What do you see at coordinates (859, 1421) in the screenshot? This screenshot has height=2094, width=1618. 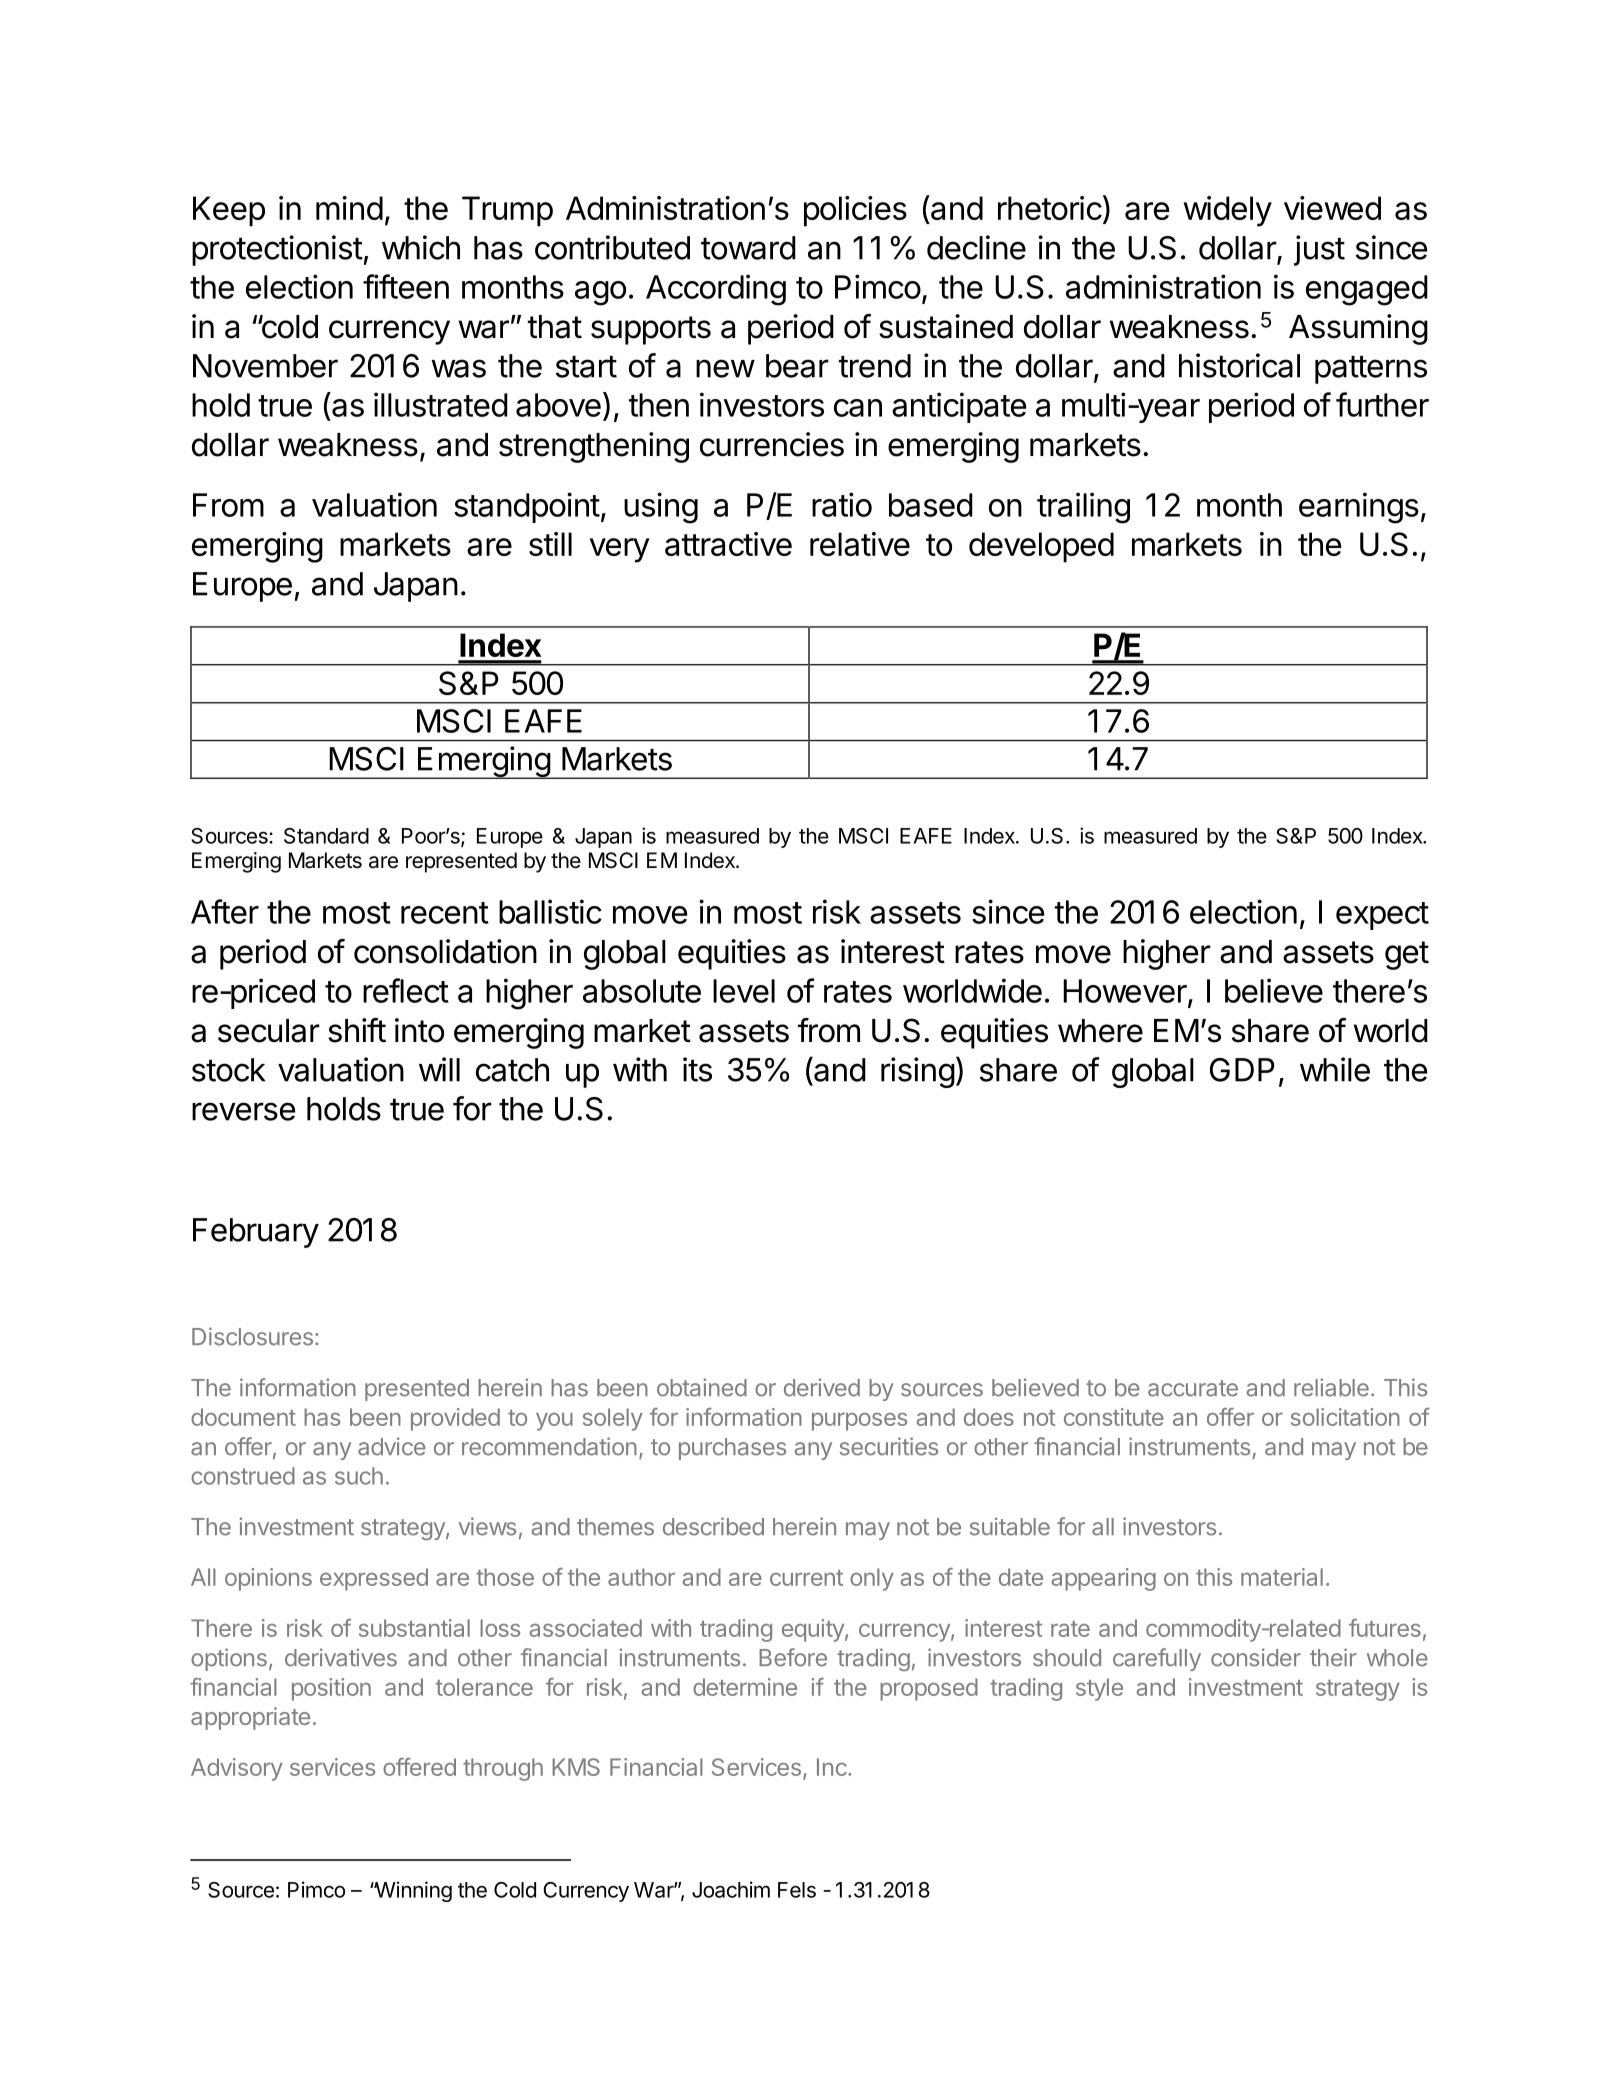 I see `purposes` at bounding box center [859, 1421].
